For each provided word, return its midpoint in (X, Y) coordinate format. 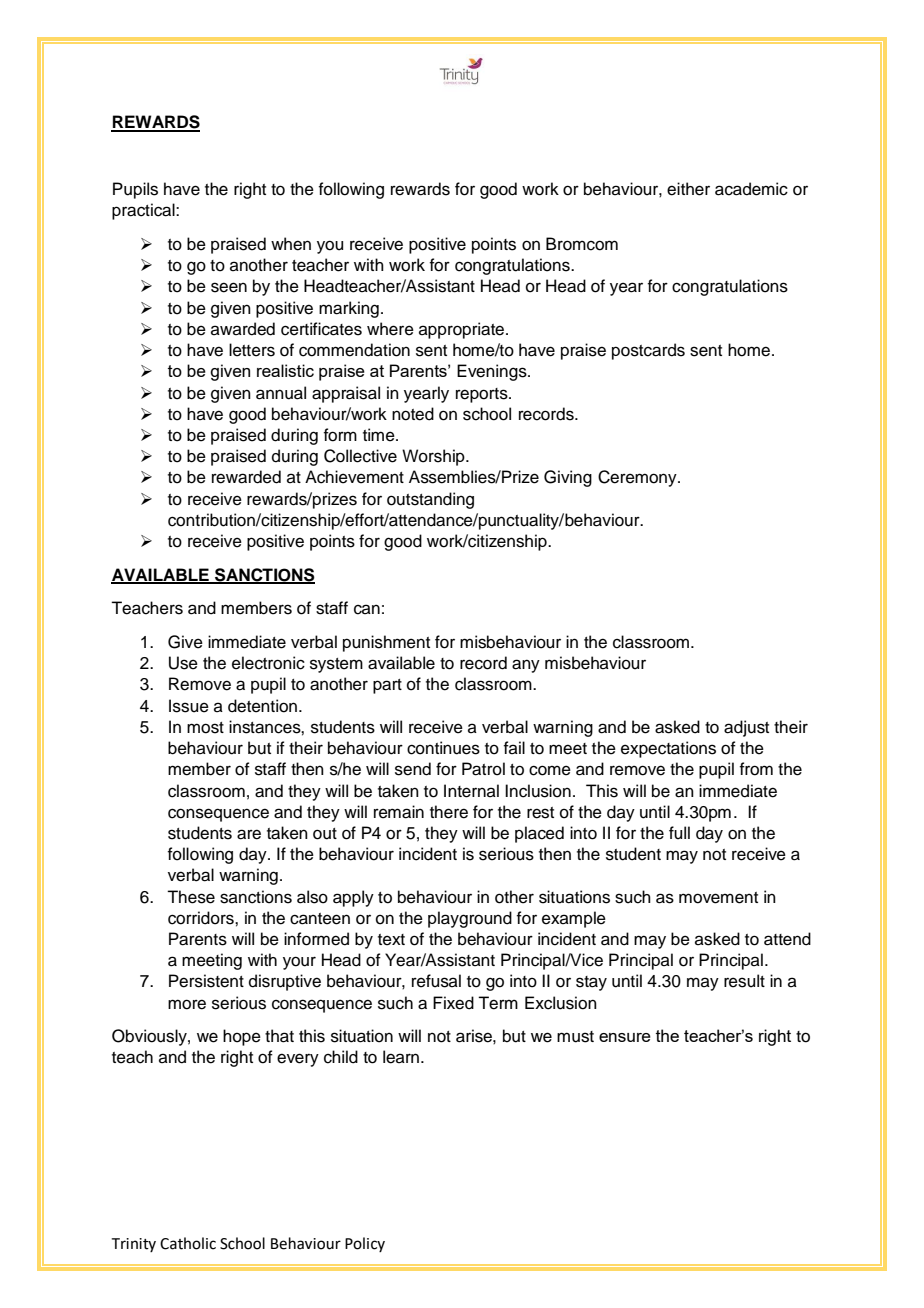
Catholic (188, 1243)
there (449, 812)
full (679, 833)
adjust (746, 728)
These (191, 897)
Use (183, 663)
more (187, 1004)
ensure (625, 1037)
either (688, 189)
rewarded (246, 477)
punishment (386, 643)
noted (413, 414)
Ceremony (638, 478)
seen (229, 287)
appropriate (463, 330)
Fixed (453, 1003)
